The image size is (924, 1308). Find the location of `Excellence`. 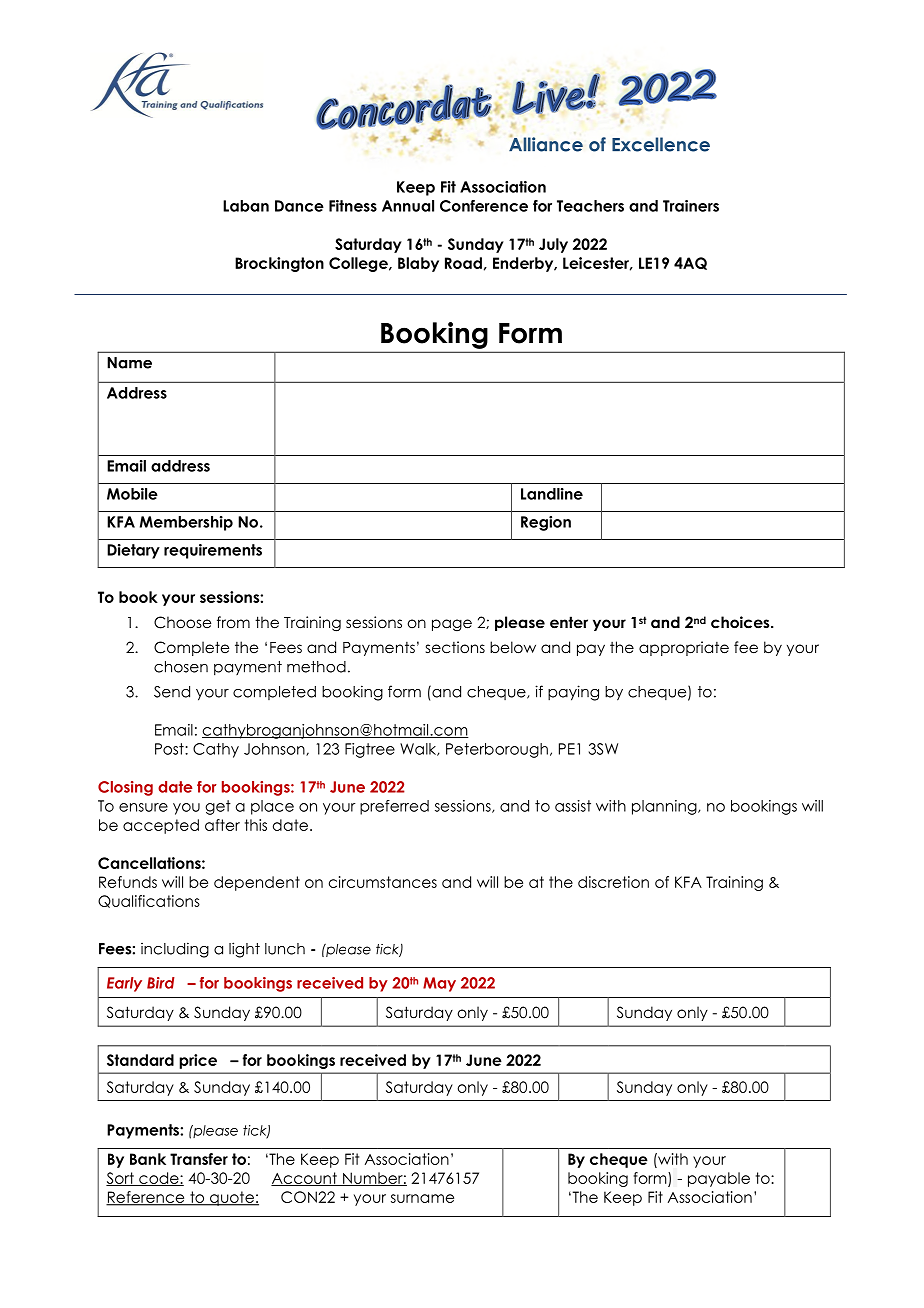

Excellence is located at coordinates (661, 144).
